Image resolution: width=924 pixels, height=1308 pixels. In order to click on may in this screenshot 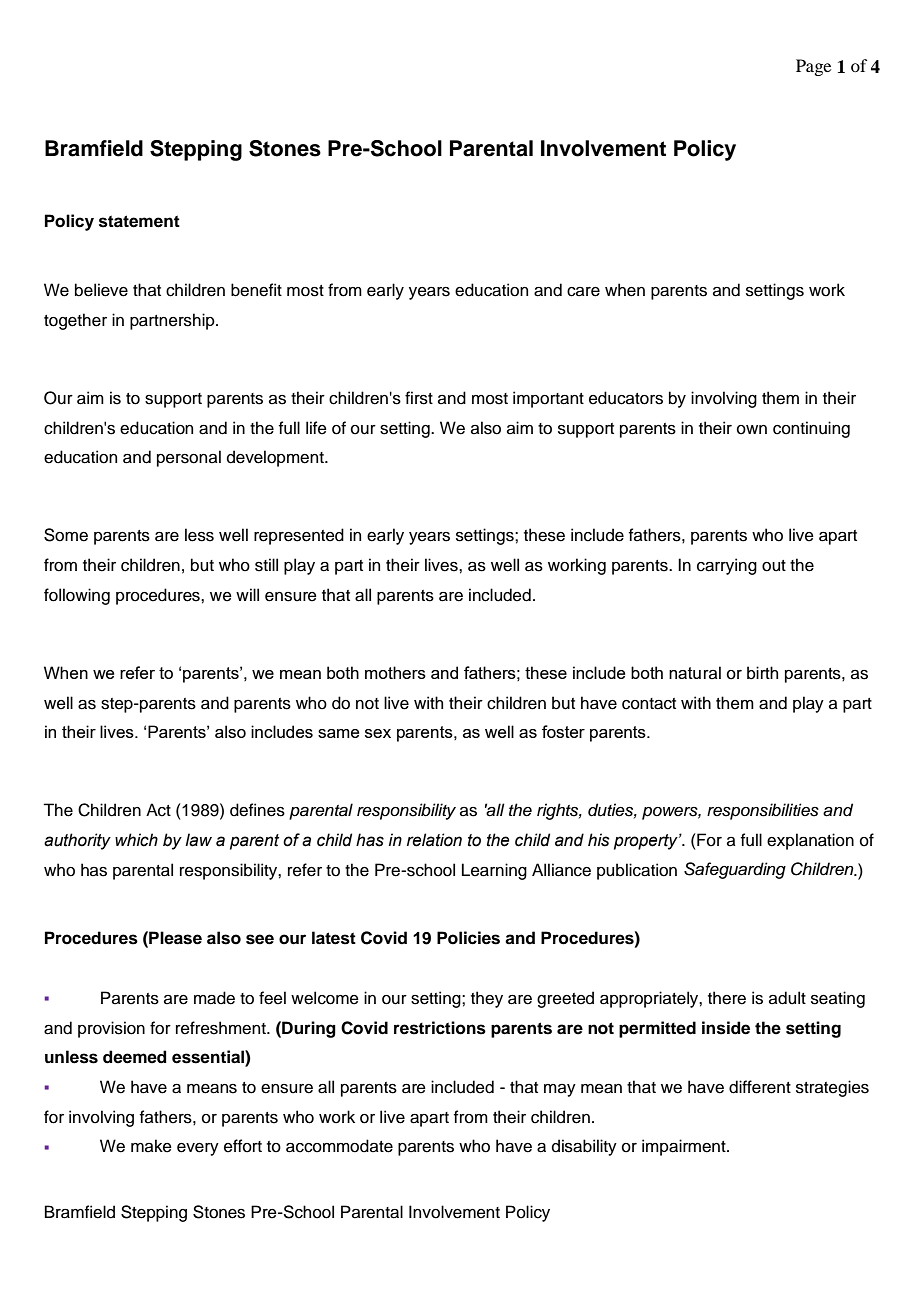, I will do `click(560, 1090)`.
